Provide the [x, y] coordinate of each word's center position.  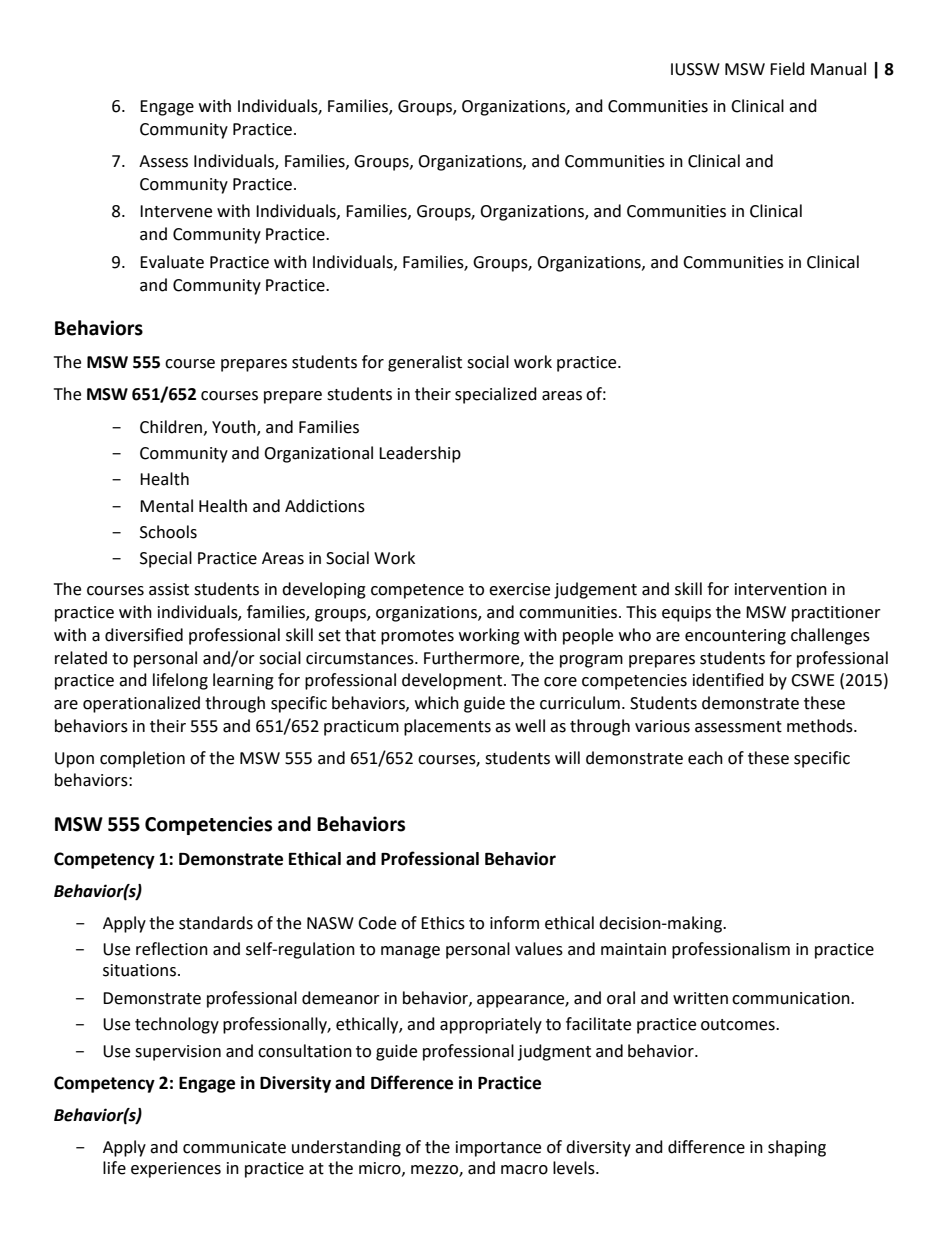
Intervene [176, 211]
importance [498, 1149]
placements [447, 727]
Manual [838, 69]
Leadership [420, 454]
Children [171, 427]
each [705, 758]
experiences [176, 1170]
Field [787, 69]
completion [142, 759]
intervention [781, 589]
